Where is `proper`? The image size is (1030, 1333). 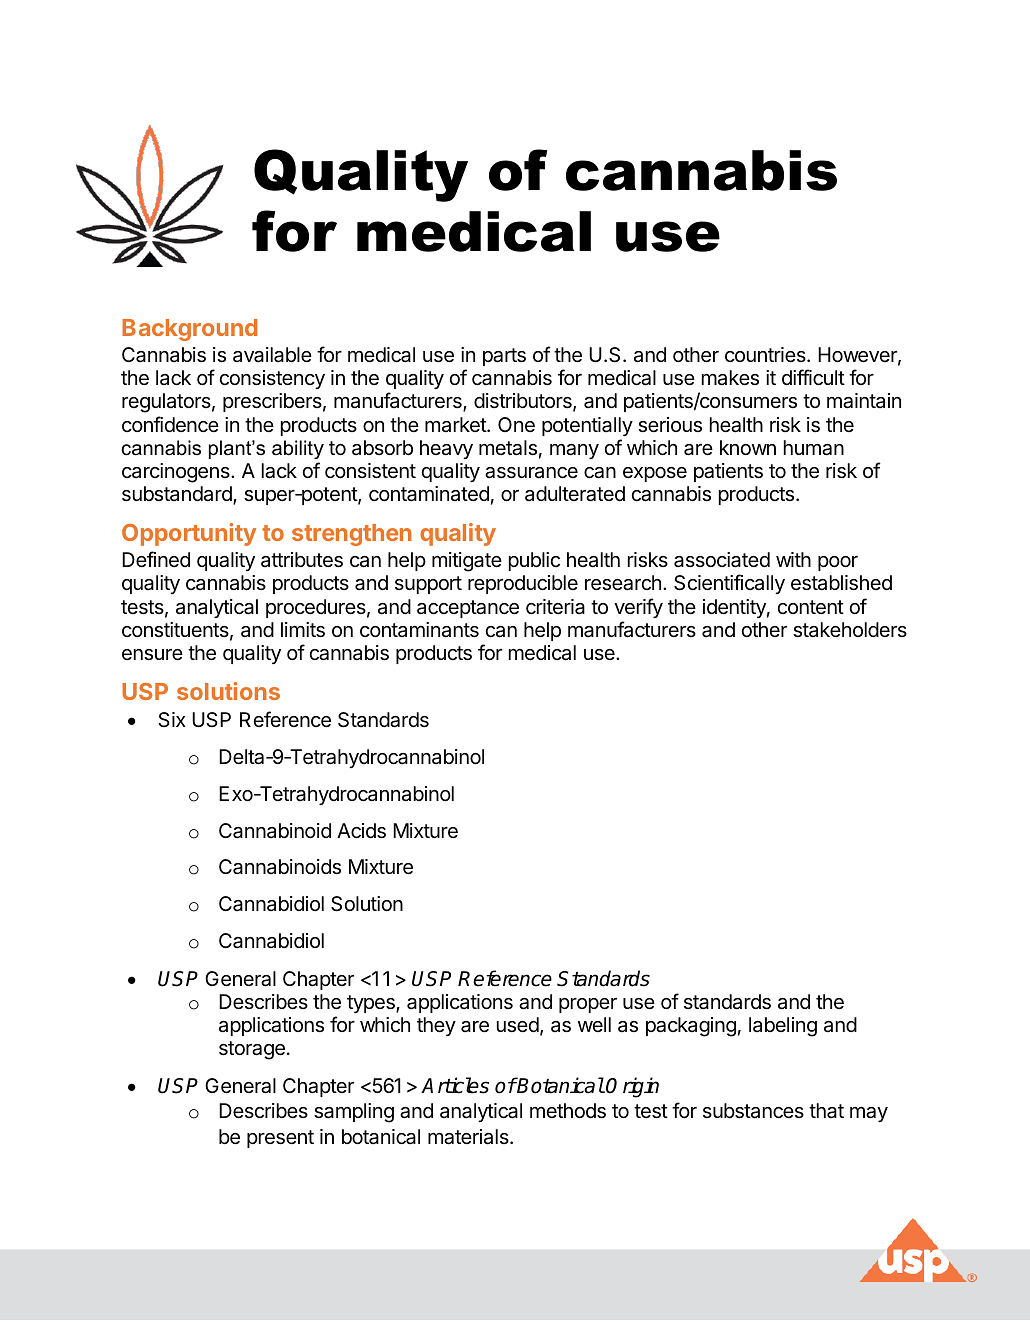 proper is located at coordinates (588, 1005).
